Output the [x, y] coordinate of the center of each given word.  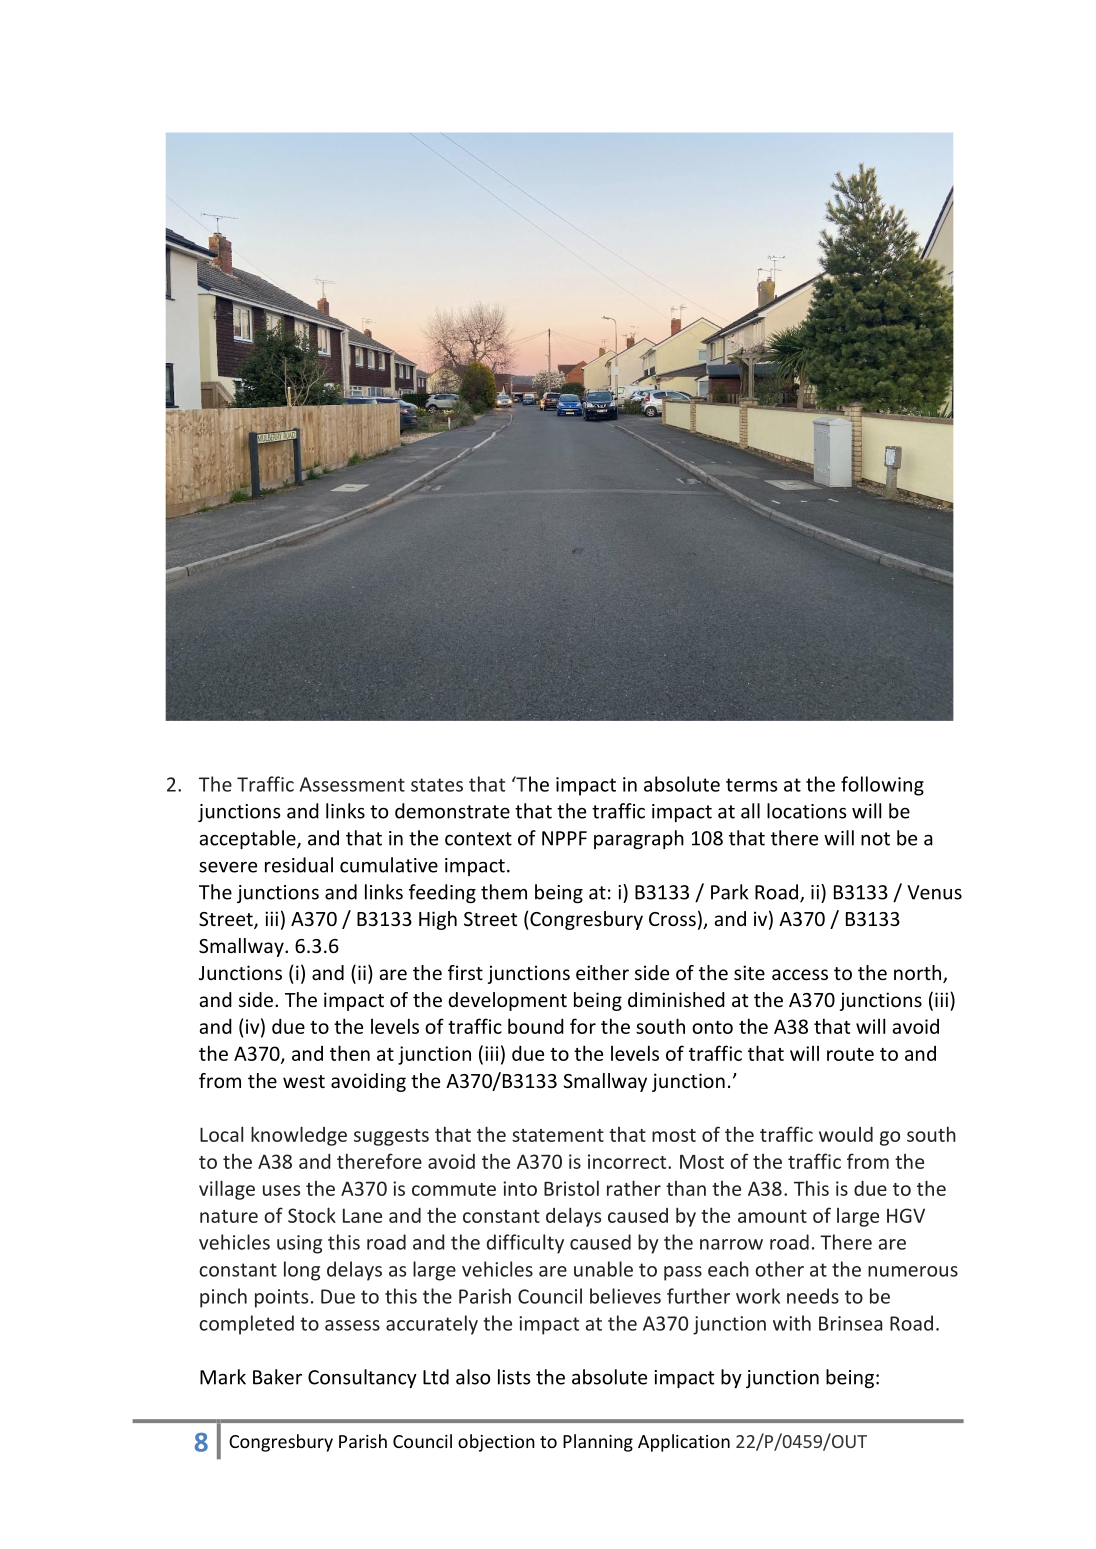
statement [558, 1135]
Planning [598, 1443]
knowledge [299, 1136]
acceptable [248, 839]
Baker [277, 1377]
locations [807, 811]
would [846, 1134]
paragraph [639, 839]
